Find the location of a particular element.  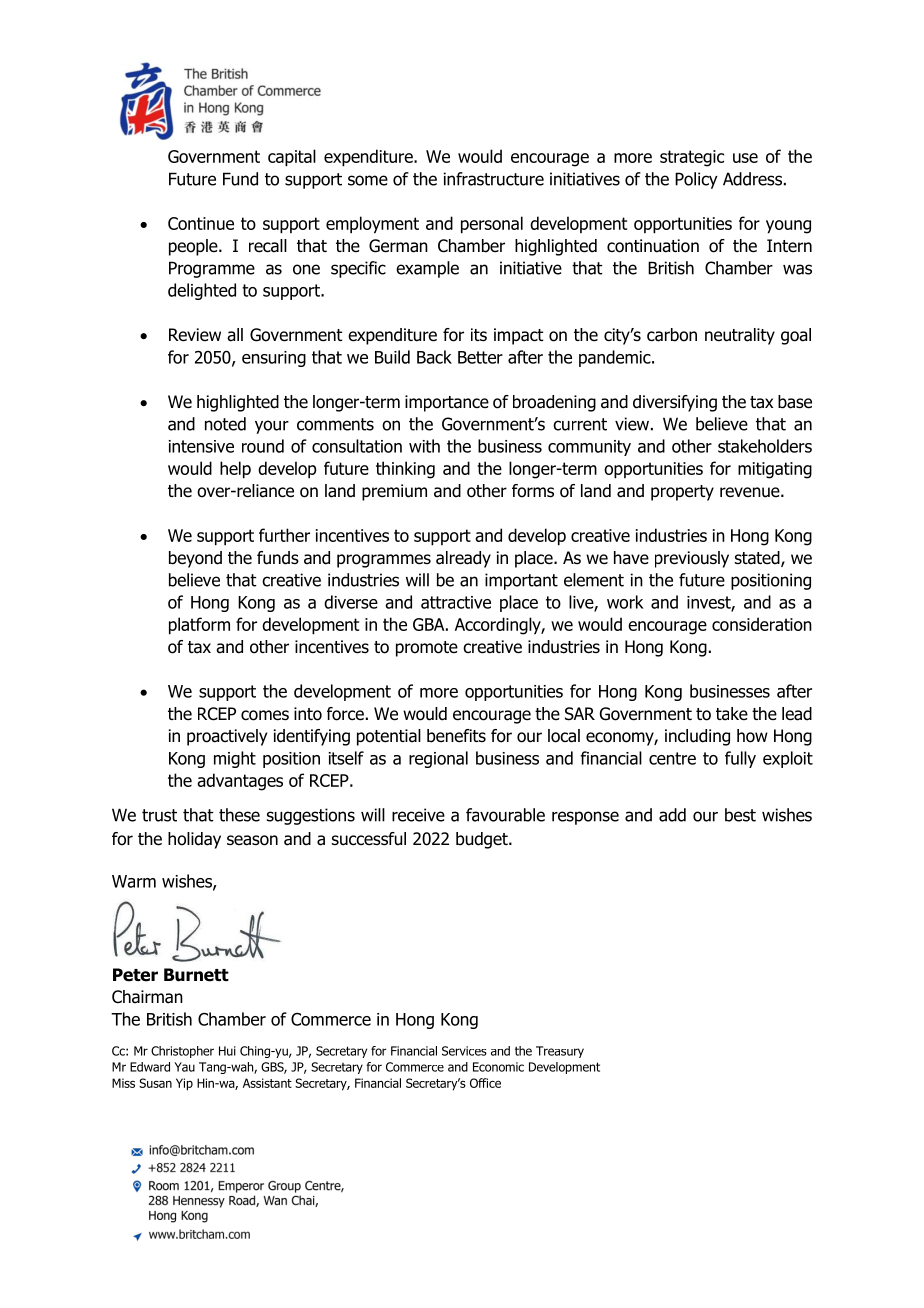

Christopher is located at coordinates (182, 1052).
